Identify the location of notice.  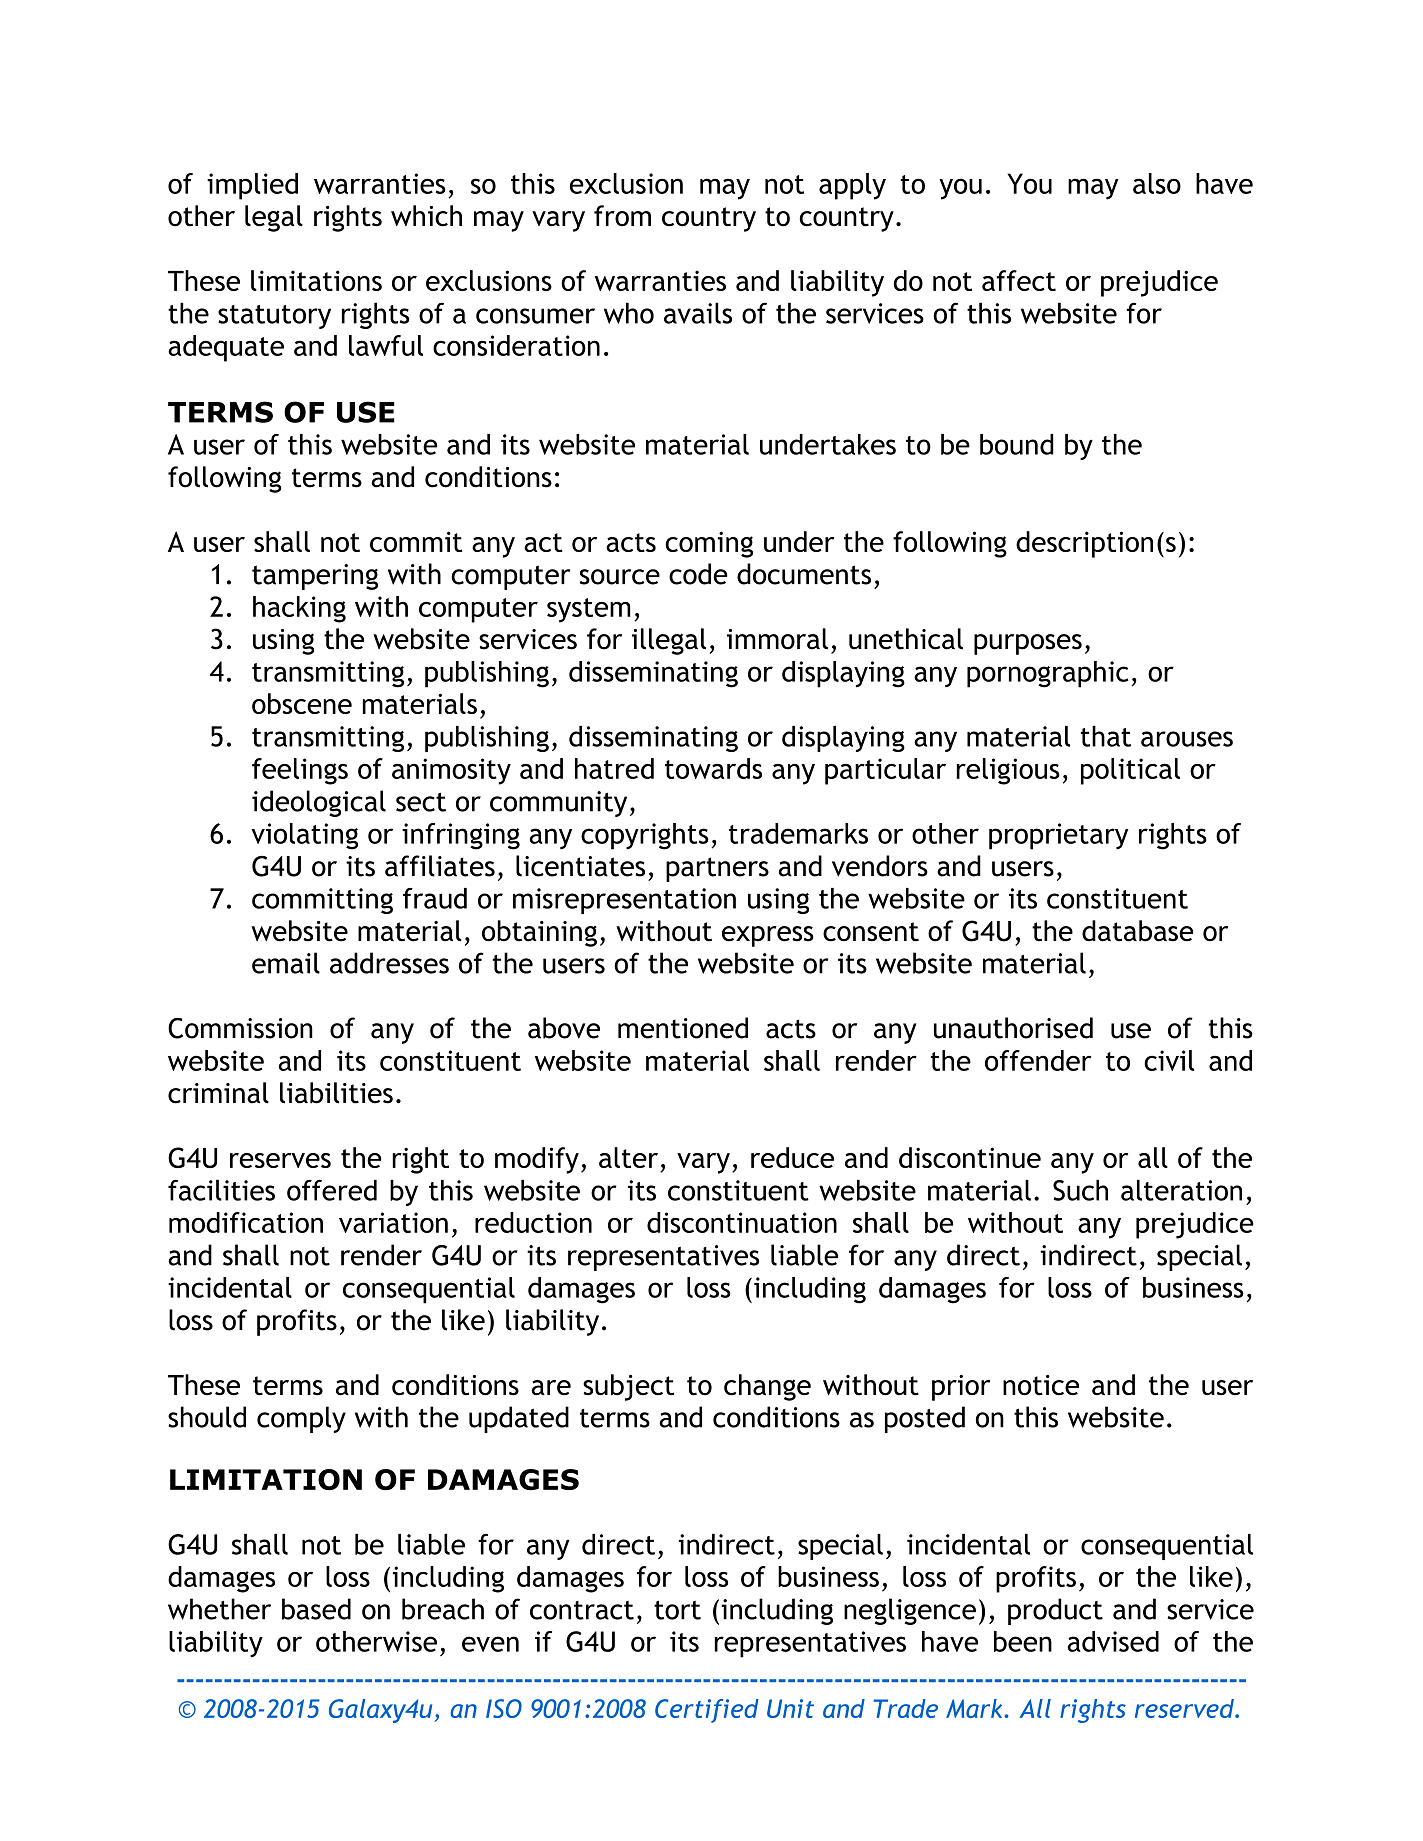
(1041, 1385).
